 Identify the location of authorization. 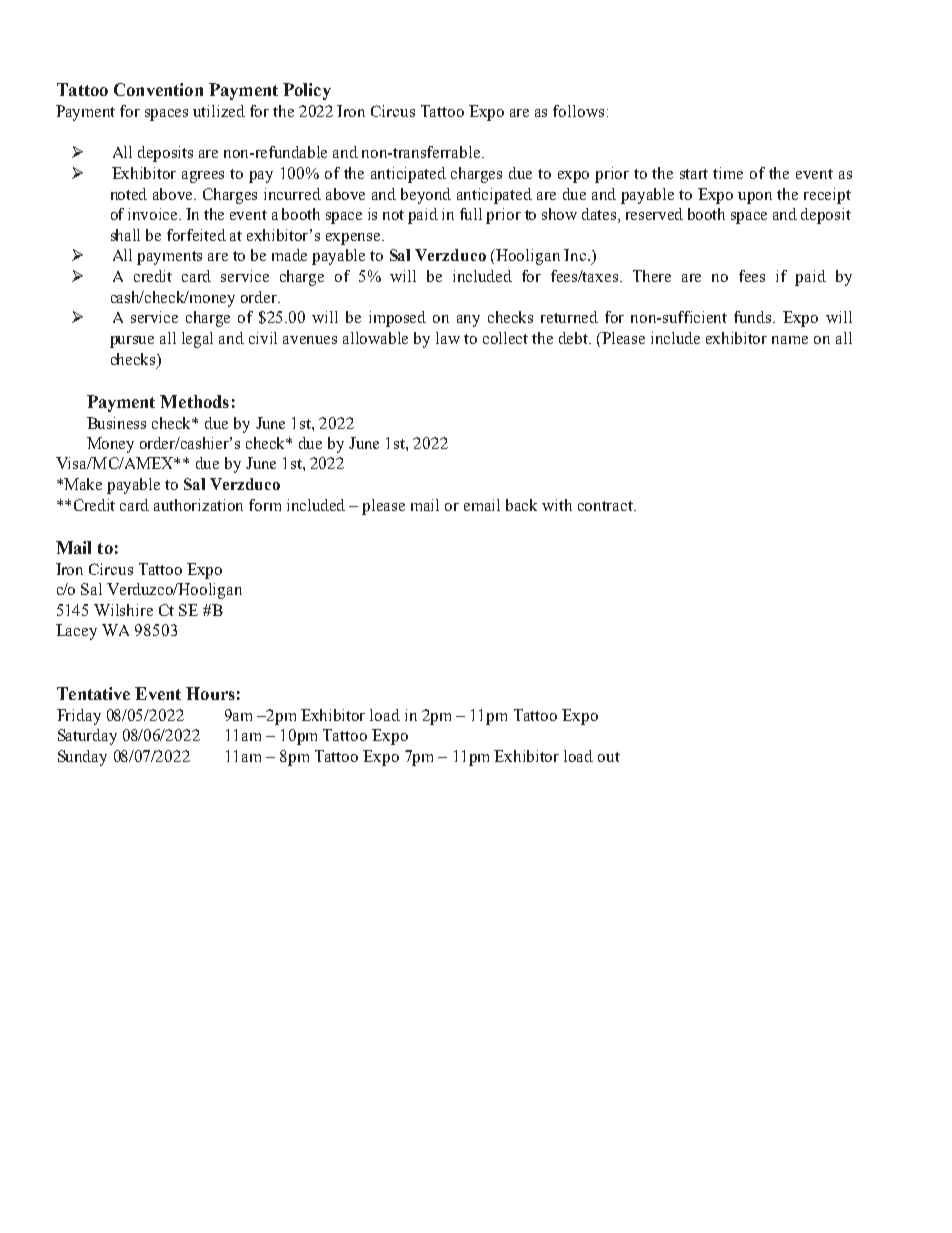
(198, 505).
